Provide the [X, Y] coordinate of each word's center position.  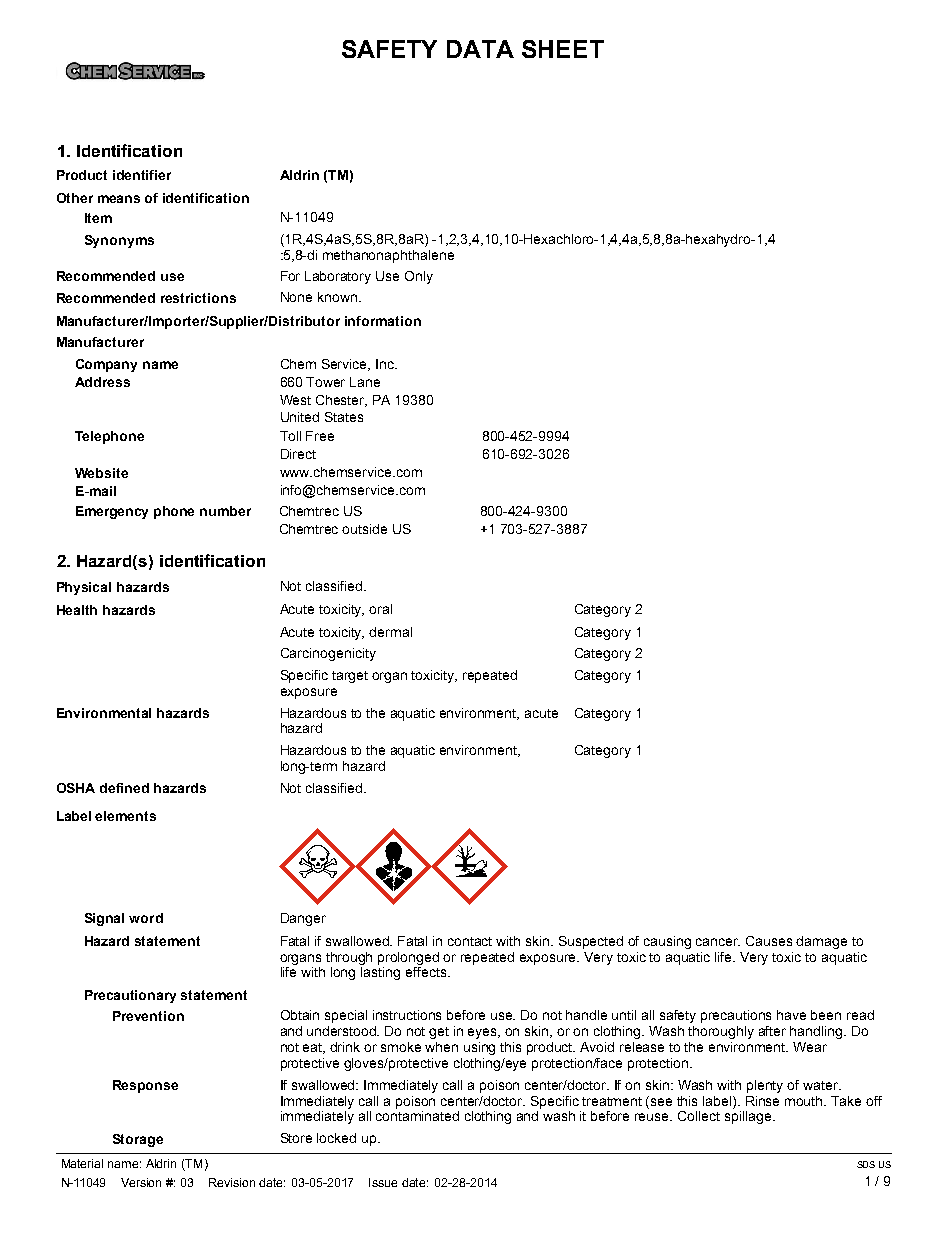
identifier [142, 175]
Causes [769, 941]
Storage [138, 1140]
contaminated [417, 1116]
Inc [386, 364]
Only [419, 277]
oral [380, 609]
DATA [480, 49]
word [146, 918]
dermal [390, 632]
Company [106, 365]
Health [77, 610]
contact [470, 941]
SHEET [563, 49]
